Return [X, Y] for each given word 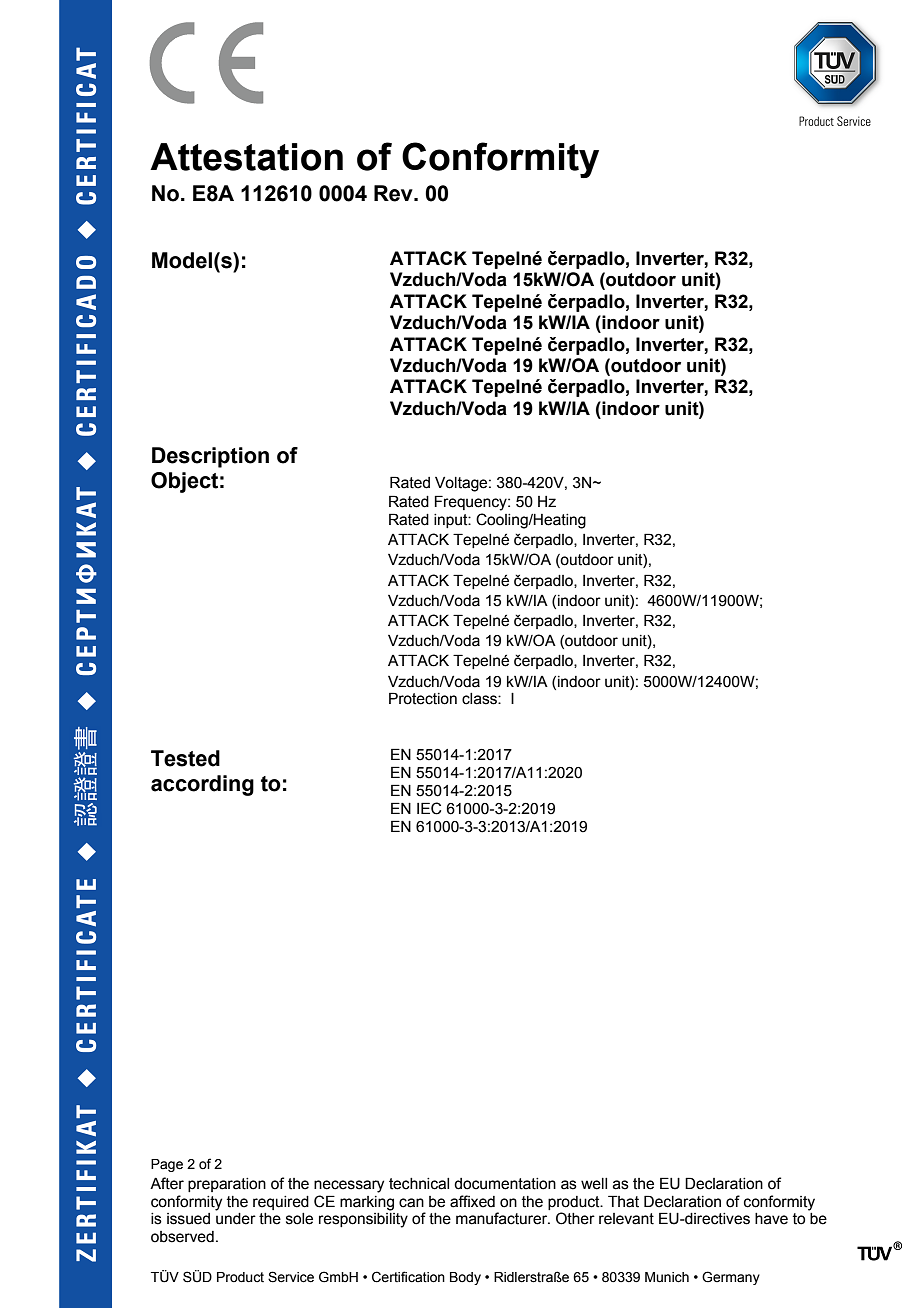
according [202, 785]
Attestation [246, 157]
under [236, 1219]
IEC [429, 808]
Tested [185, 758]
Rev [394, 193]
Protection [423, 698]
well [594, 1184]
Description [210, 457]
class [480, 699]
